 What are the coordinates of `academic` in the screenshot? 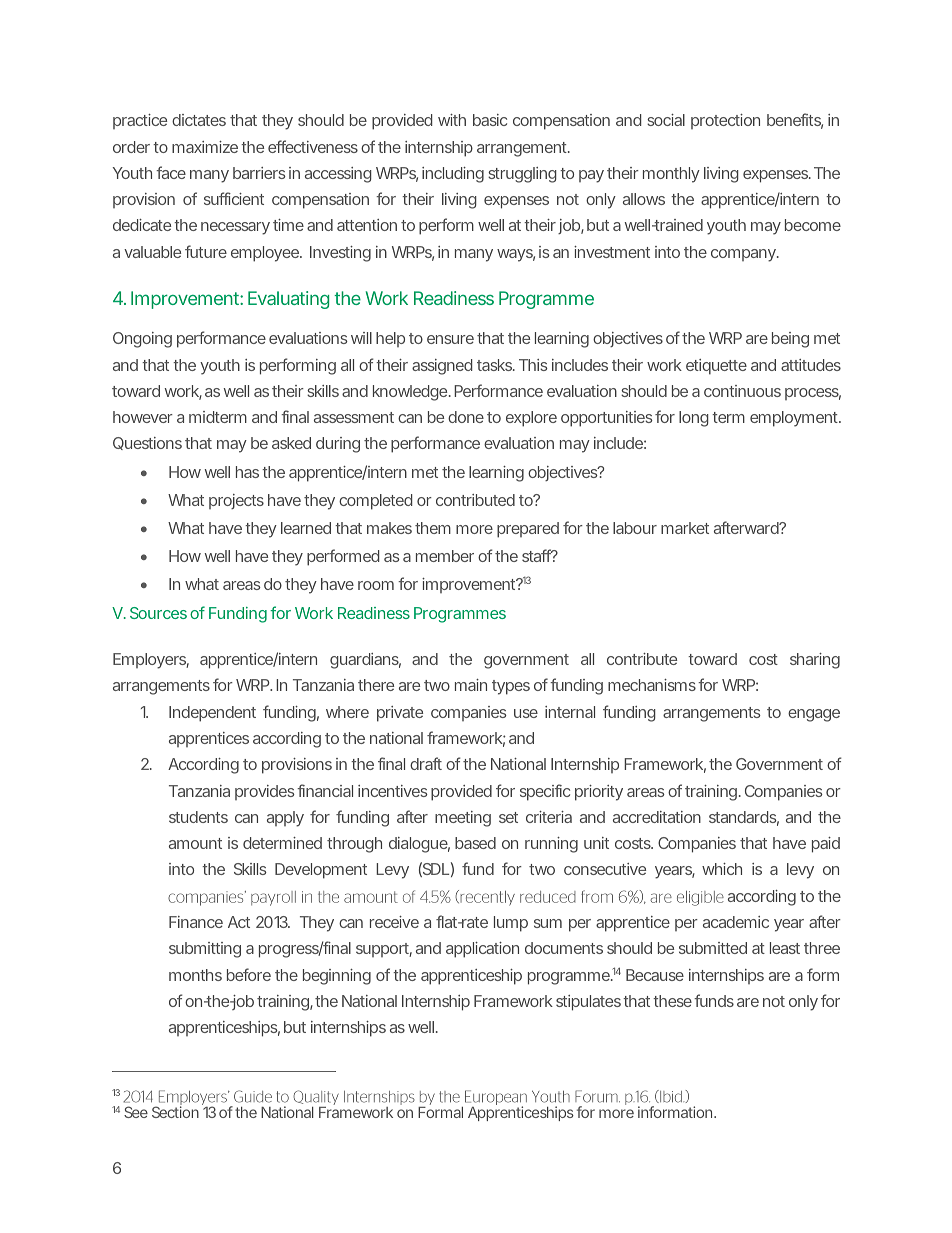 It's located at (736, 922).
